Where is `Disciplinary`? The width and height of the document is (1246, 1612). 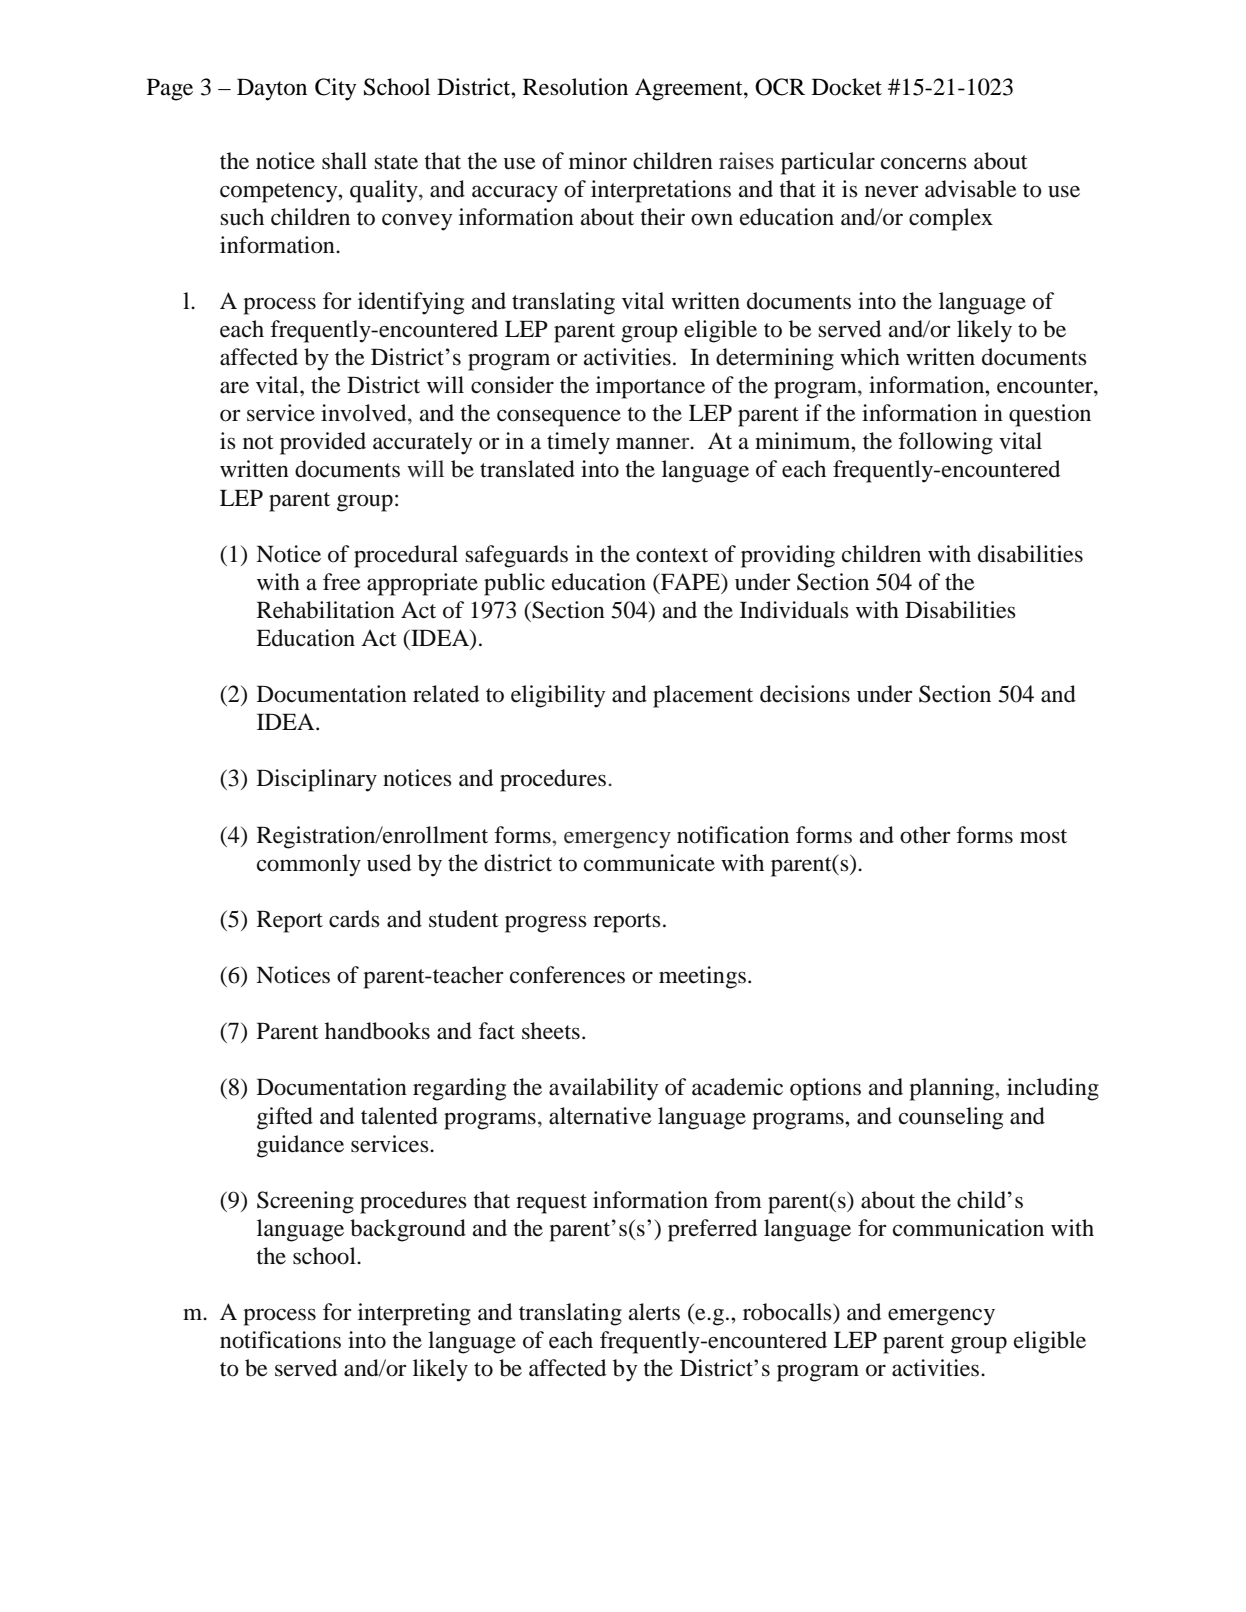
Disciplinary is located at coordinates (317, 780).
